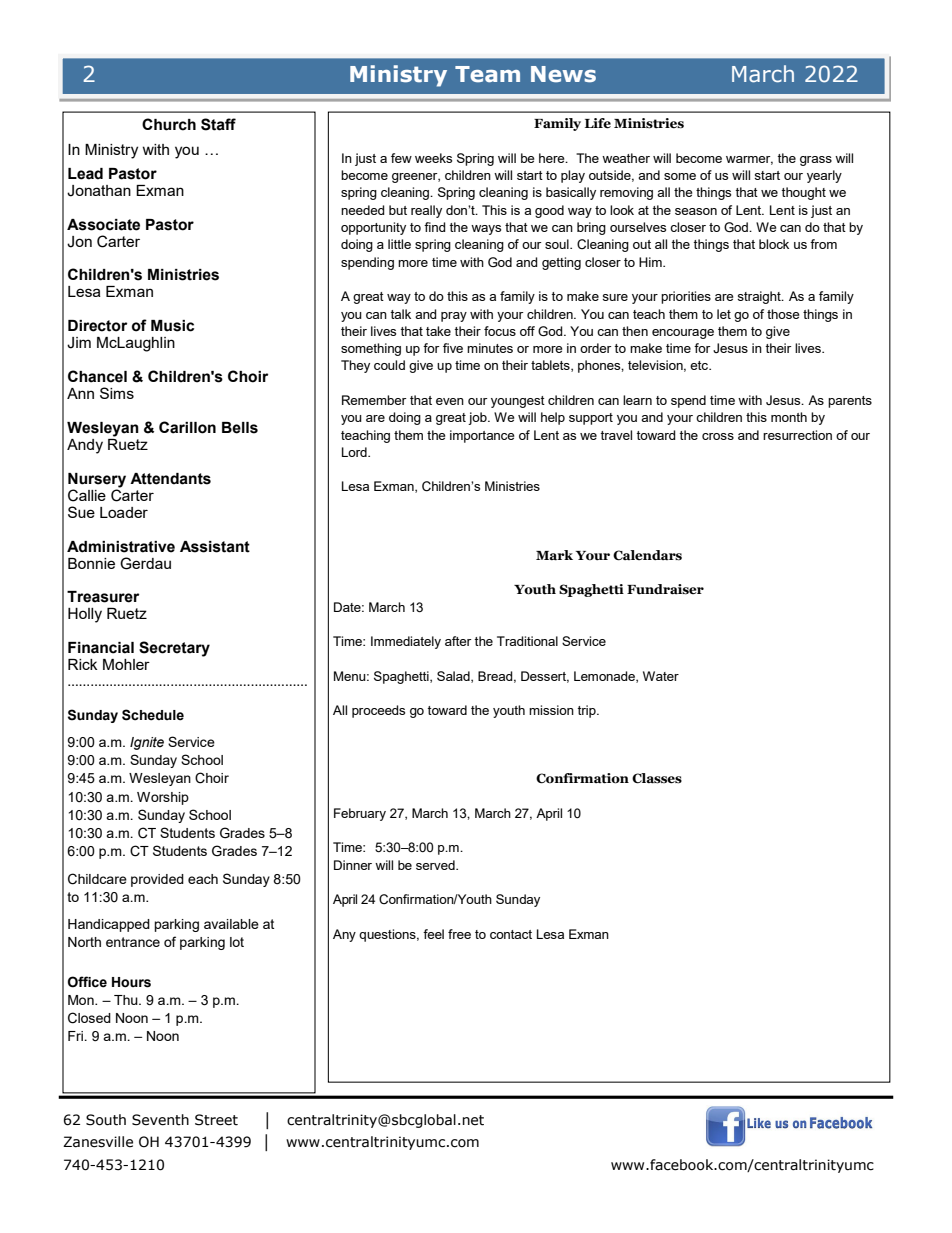 The image size is (952, 1233). Describe the element at coordinates (700, 365) in the document. I see `etc` at that location.
